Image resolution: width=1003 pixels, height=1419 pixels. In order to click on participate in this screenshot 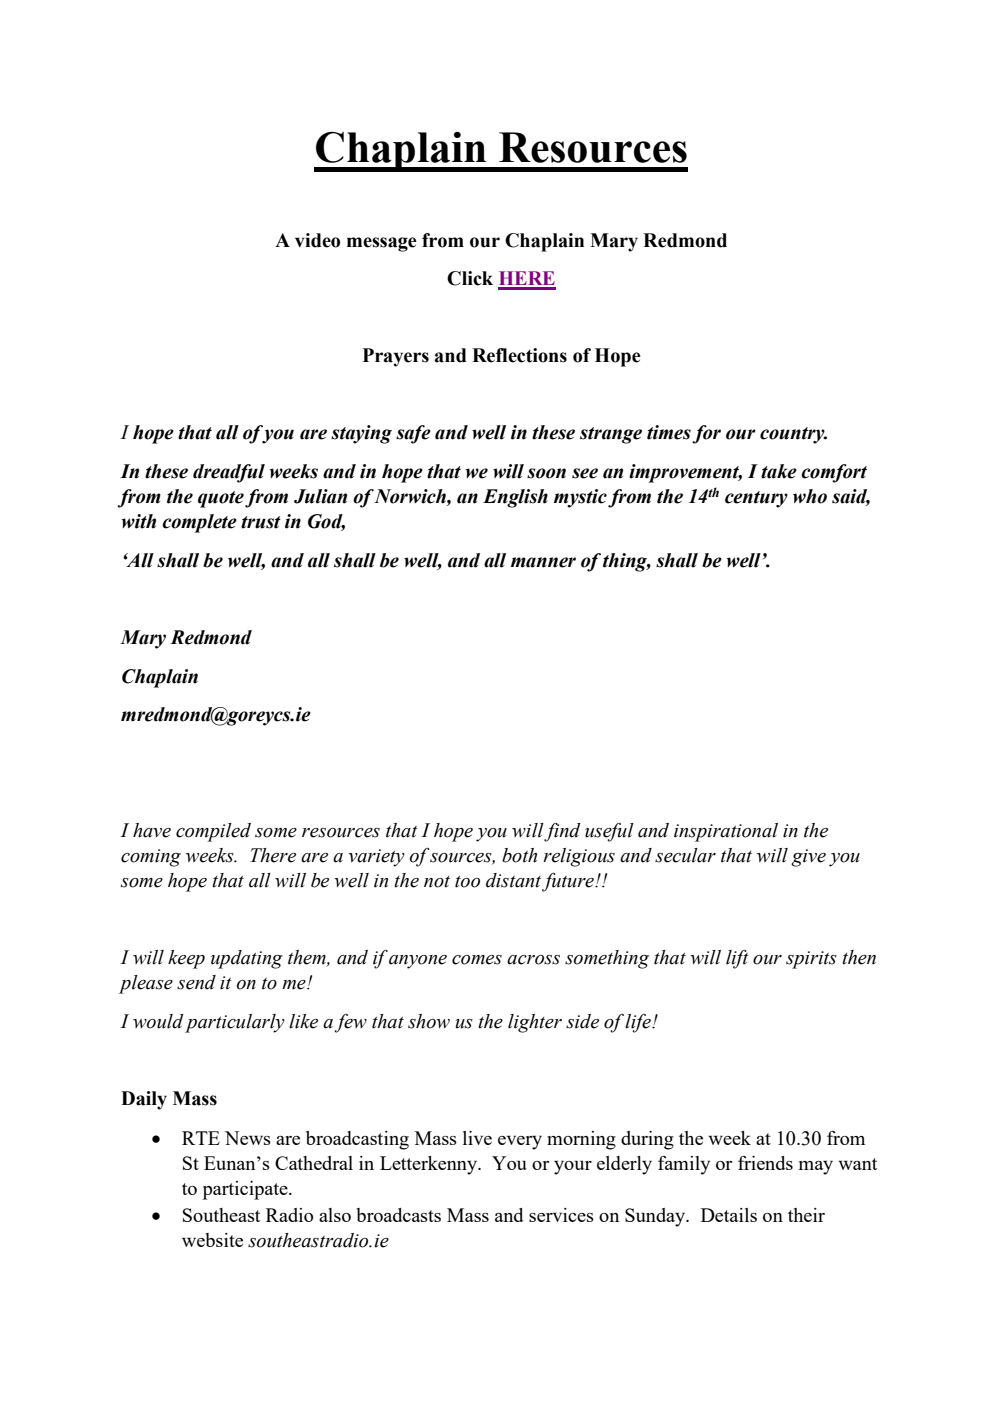, I will do `click(246, 1190)`.
